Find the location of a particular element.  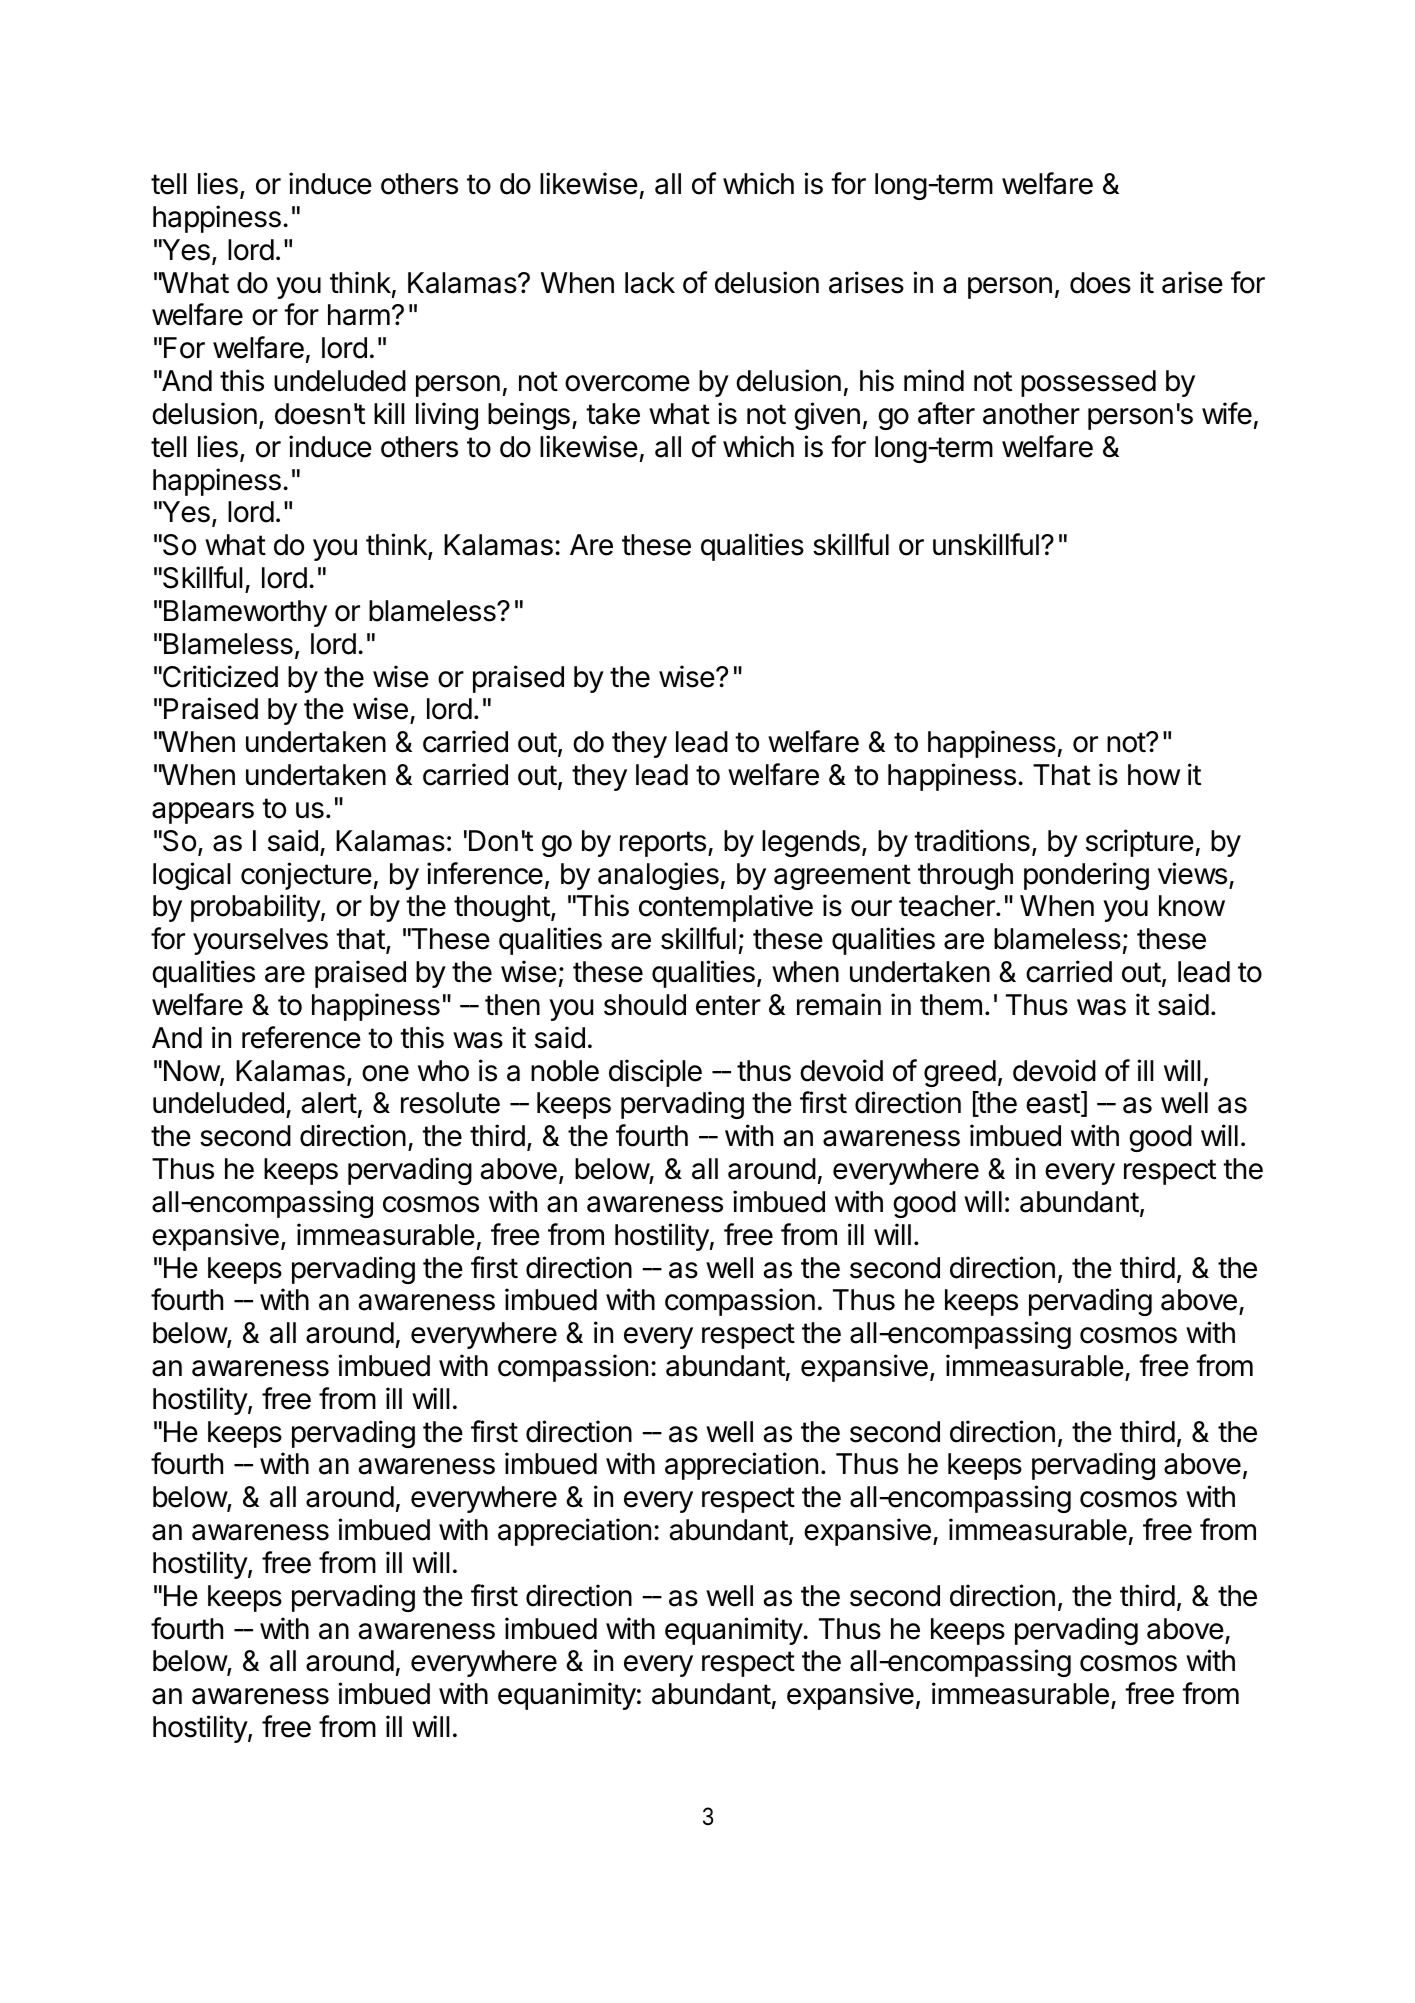

alert is located at coordinates (329, 1103).
